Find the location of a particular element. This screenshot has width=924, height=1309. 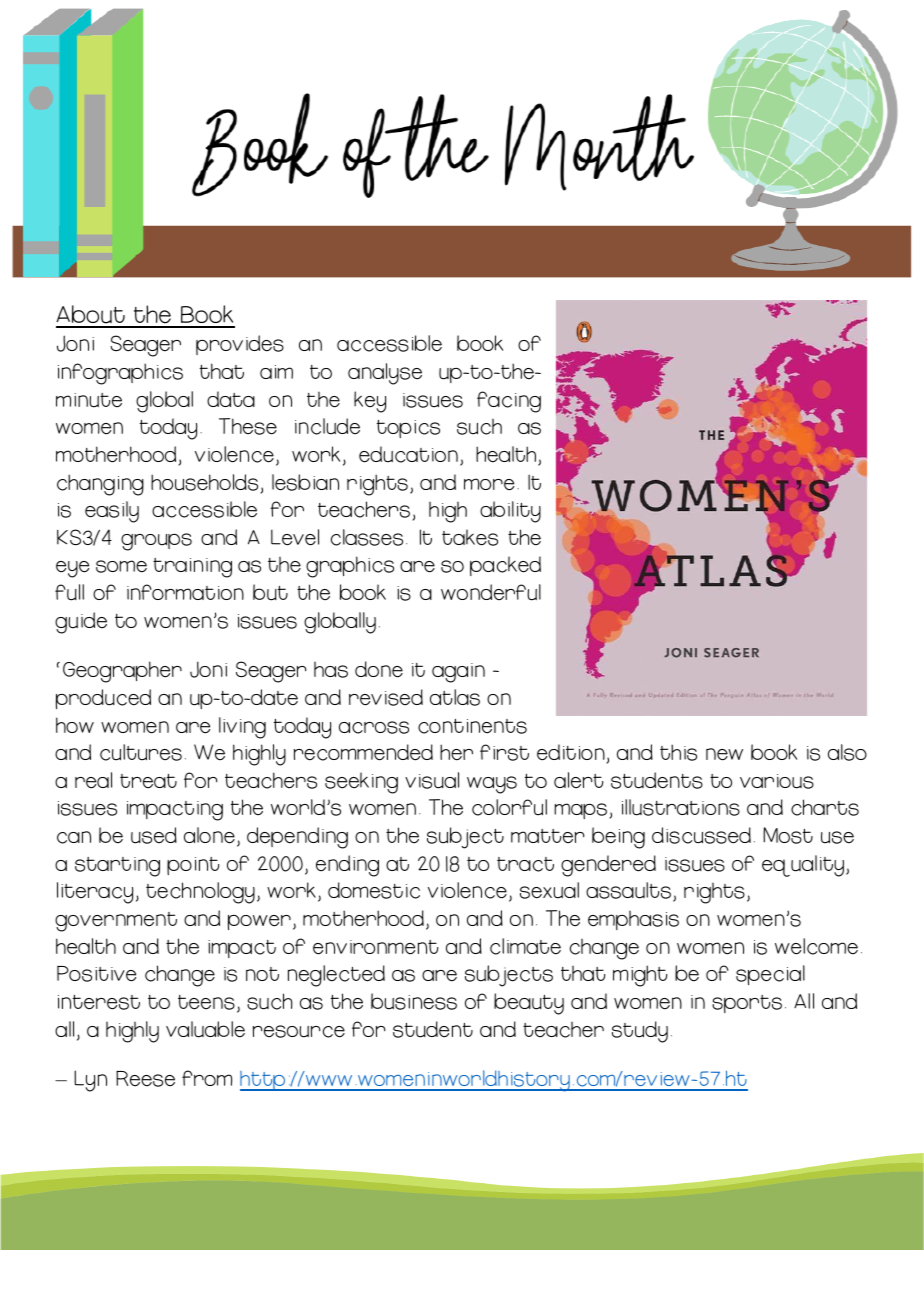

provides is located at coordinates (240, 345).
